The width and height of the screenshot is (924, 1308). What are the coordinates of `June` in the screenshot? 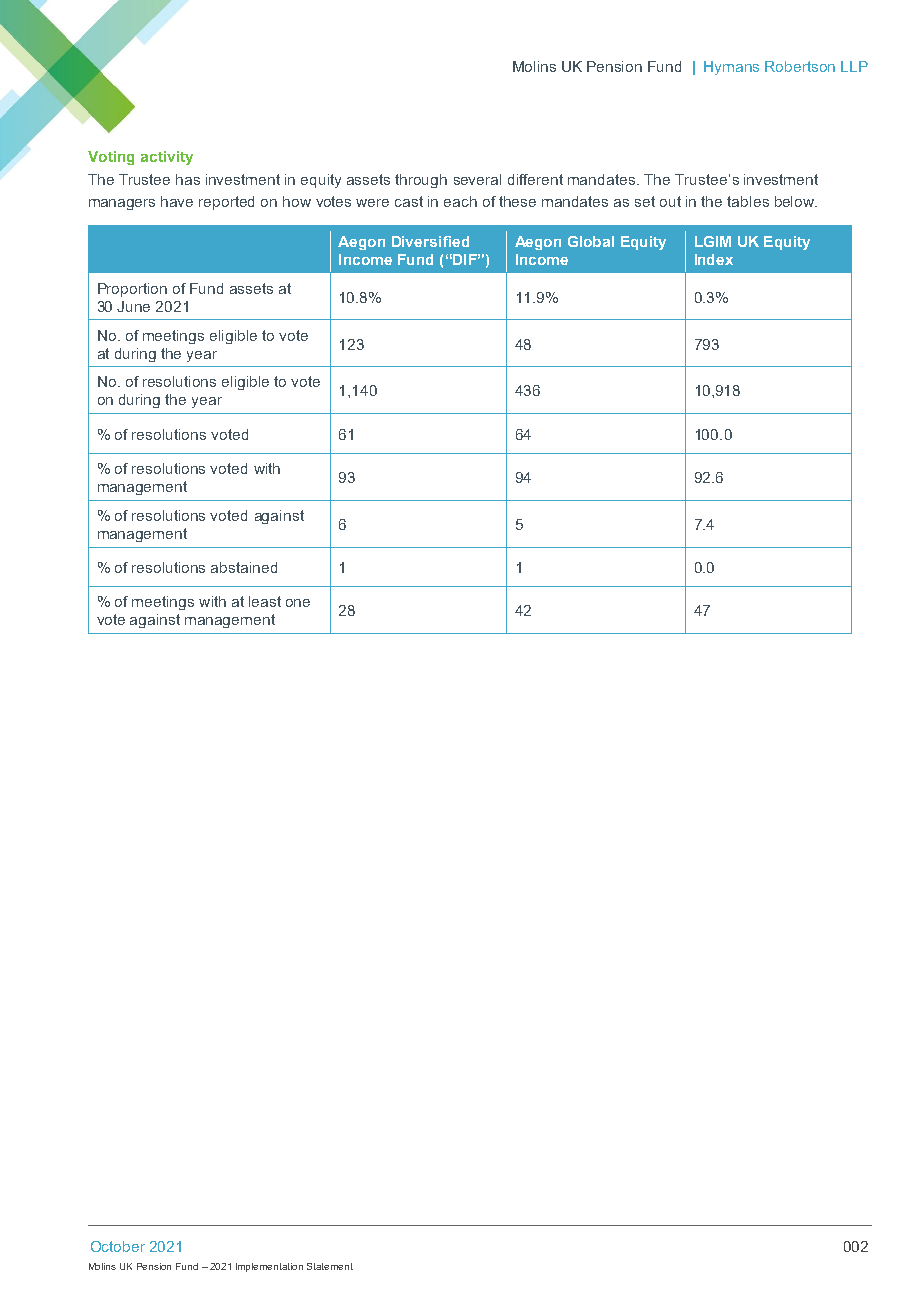 It's located at (133, 306).
